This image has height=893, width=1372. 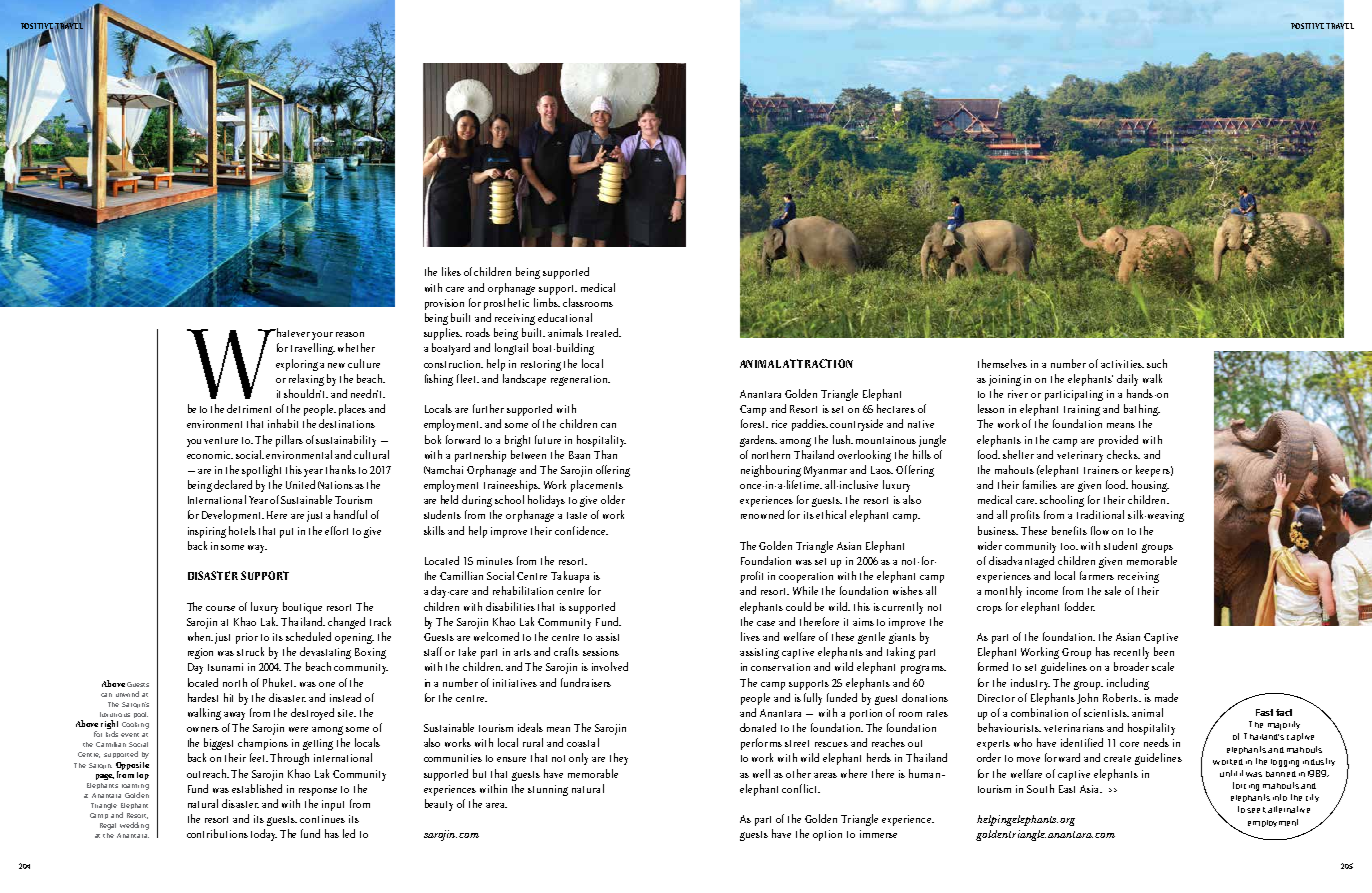 I want to click on option, so click(x=827, y=835).
